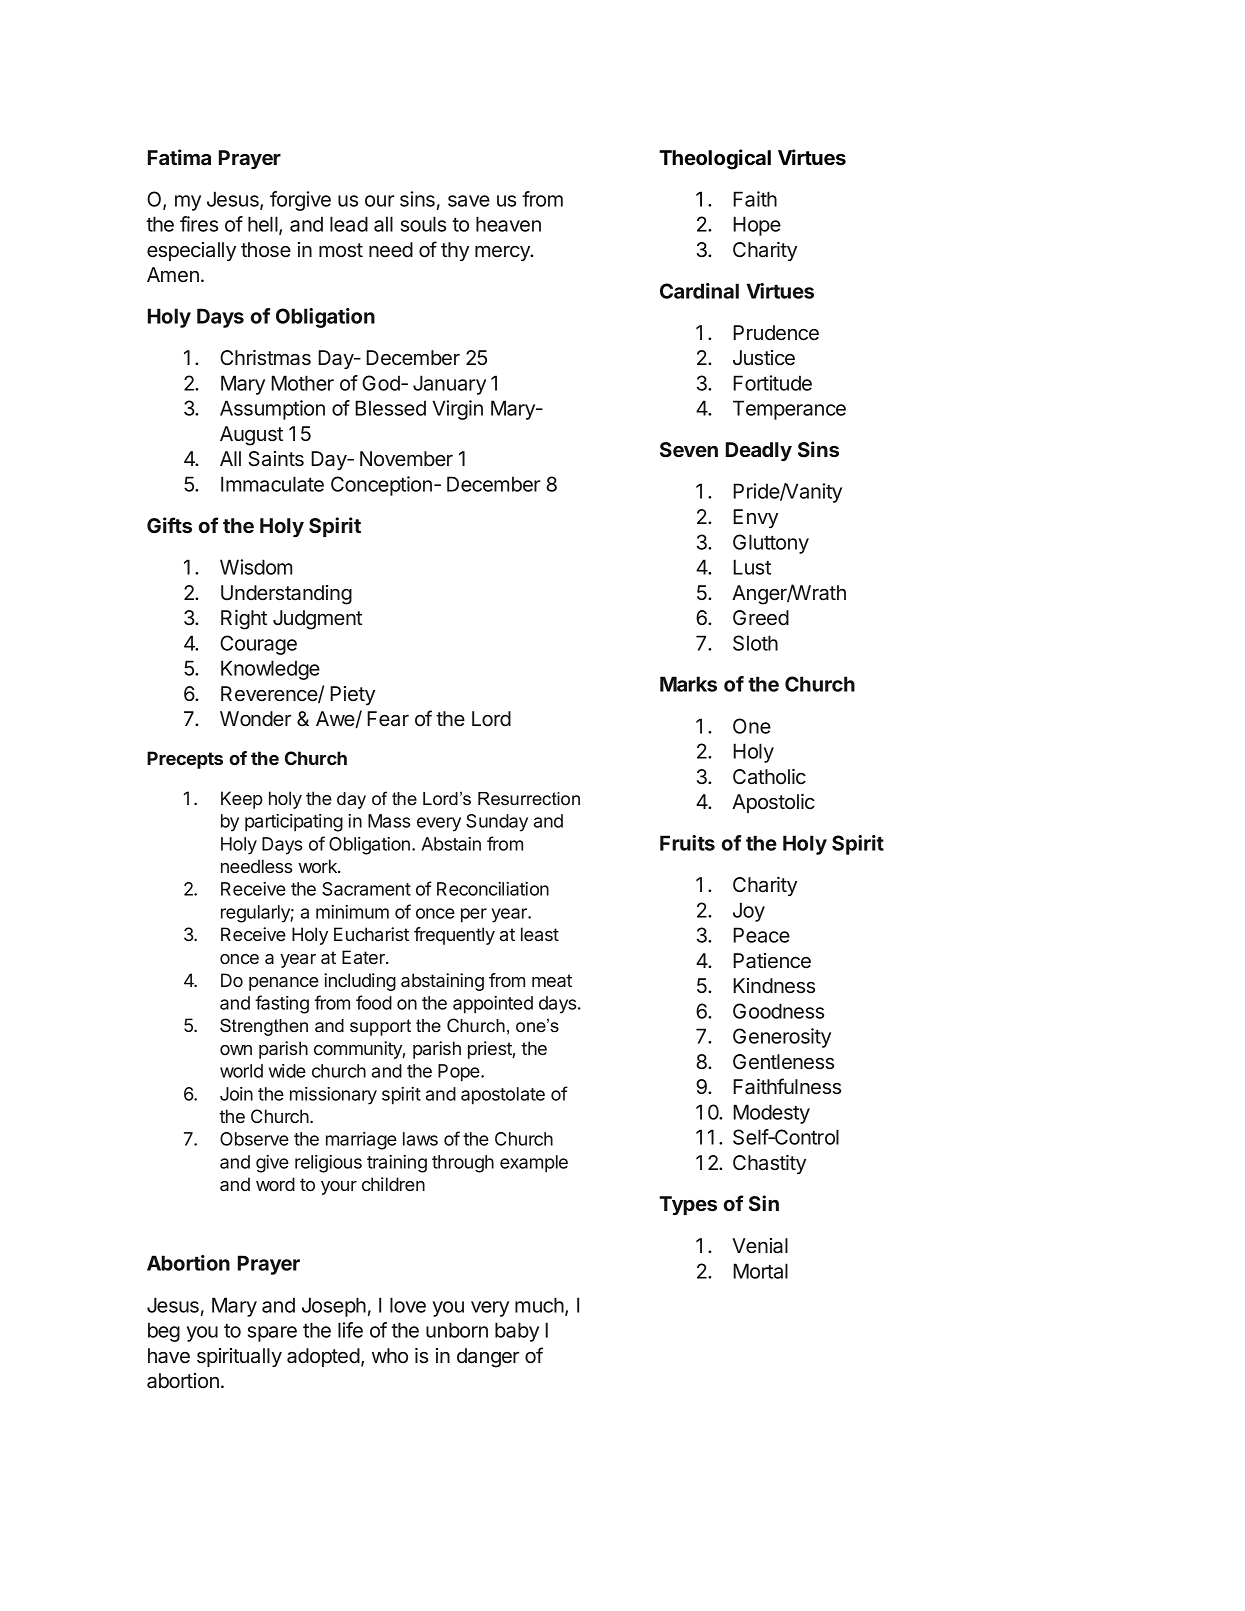 This image has width=1245, height=1611. I want to click on hell, so click(264, 225).
